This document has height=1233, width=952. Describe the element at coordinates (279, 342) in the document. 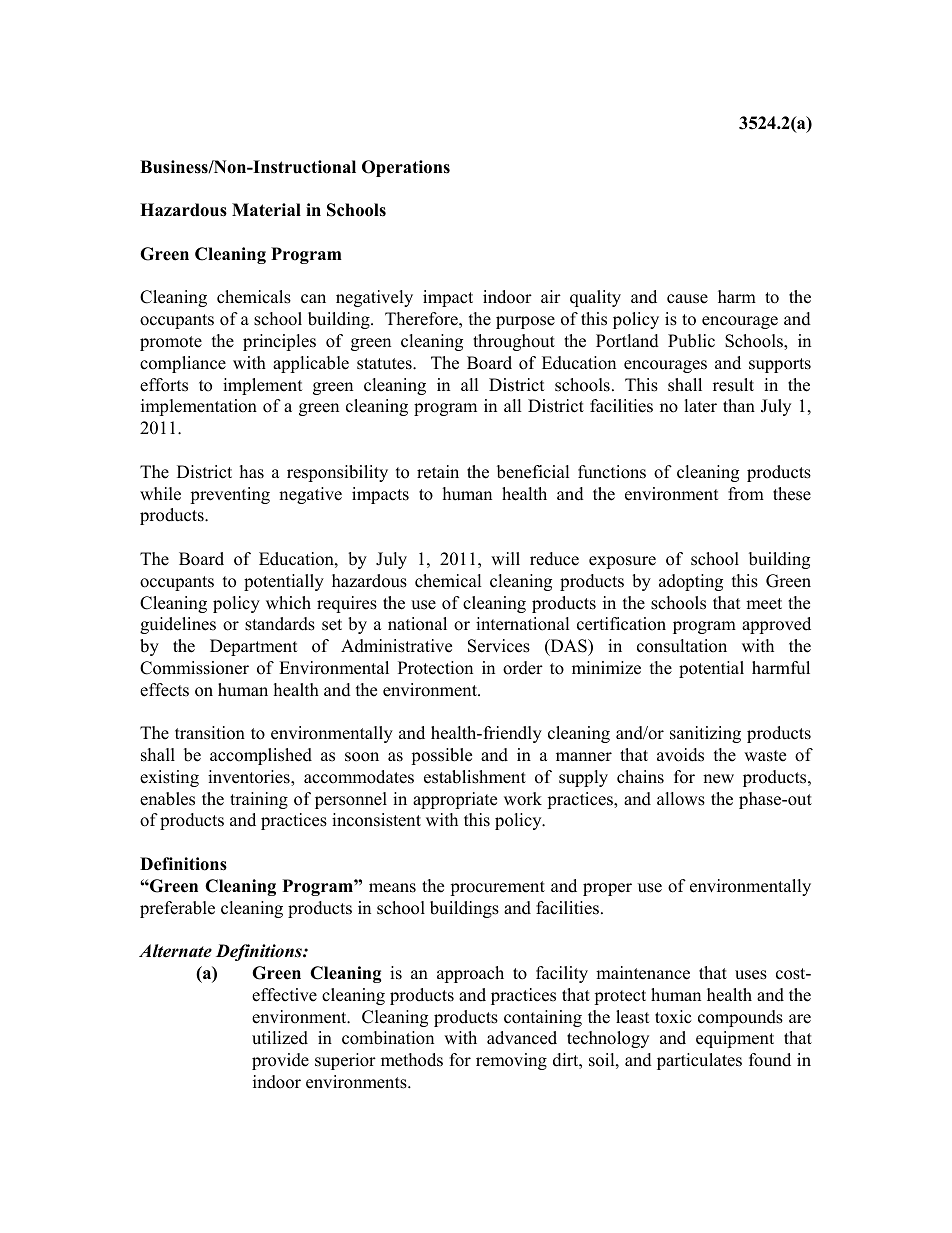

I see `principles` at that location.
